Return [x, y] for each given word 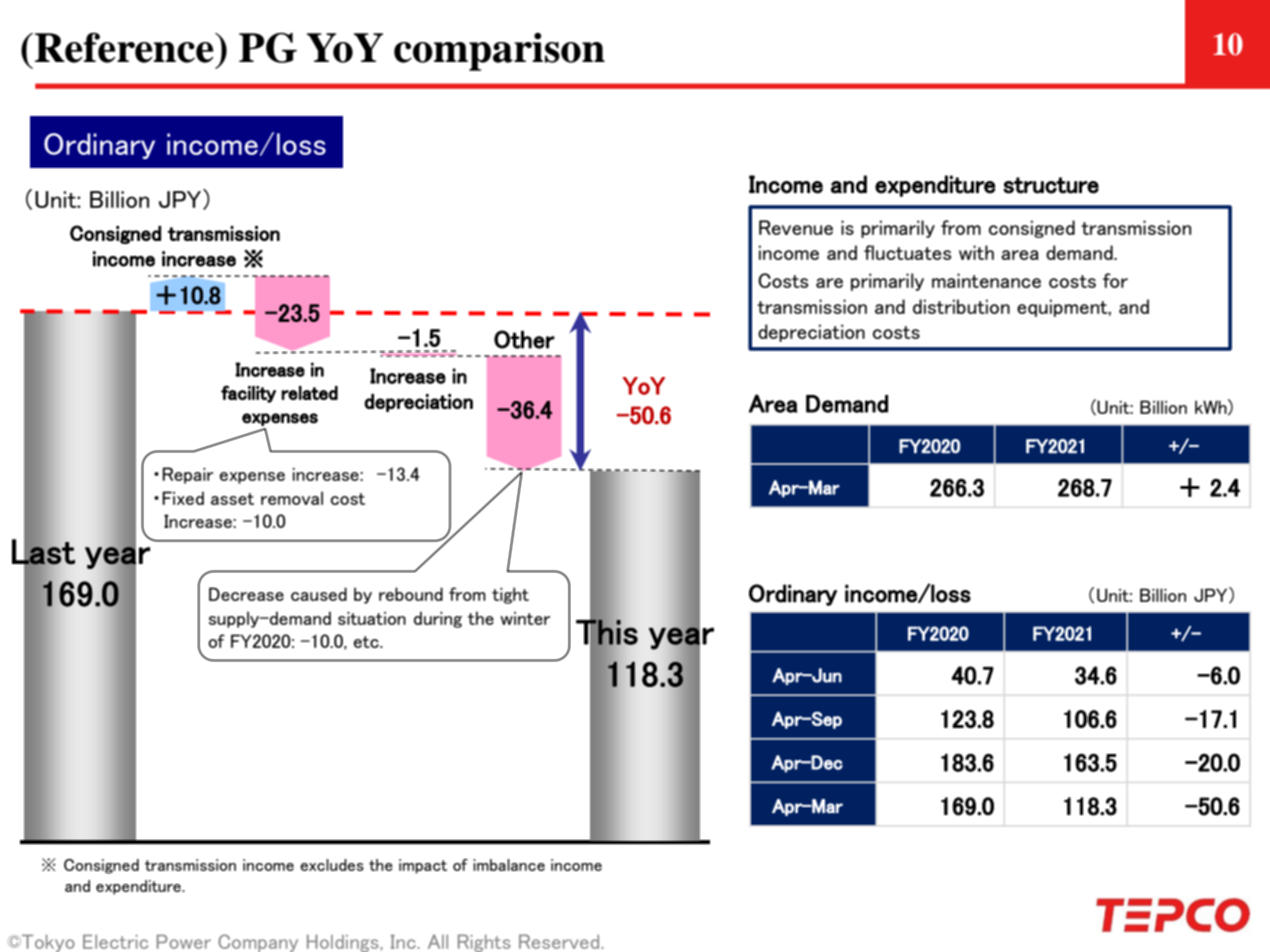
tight [510, 595]
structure [1051, 185]
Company [258, 943]
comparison [499, 52]
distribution [961, 306]
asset [232, 499]
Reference [125, 47]
